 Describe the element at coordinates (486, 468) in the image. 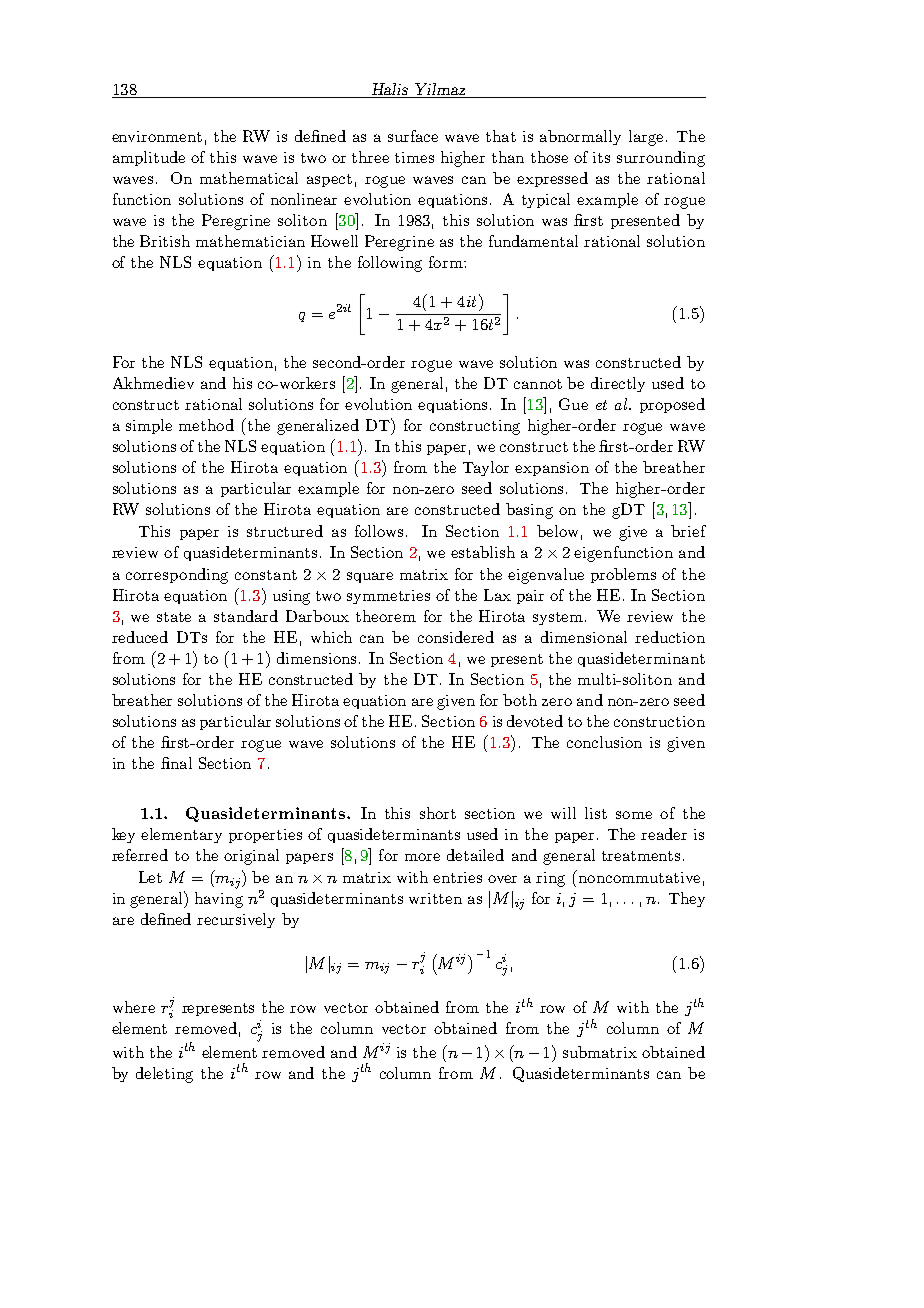

I see `Taylor` at that location.
